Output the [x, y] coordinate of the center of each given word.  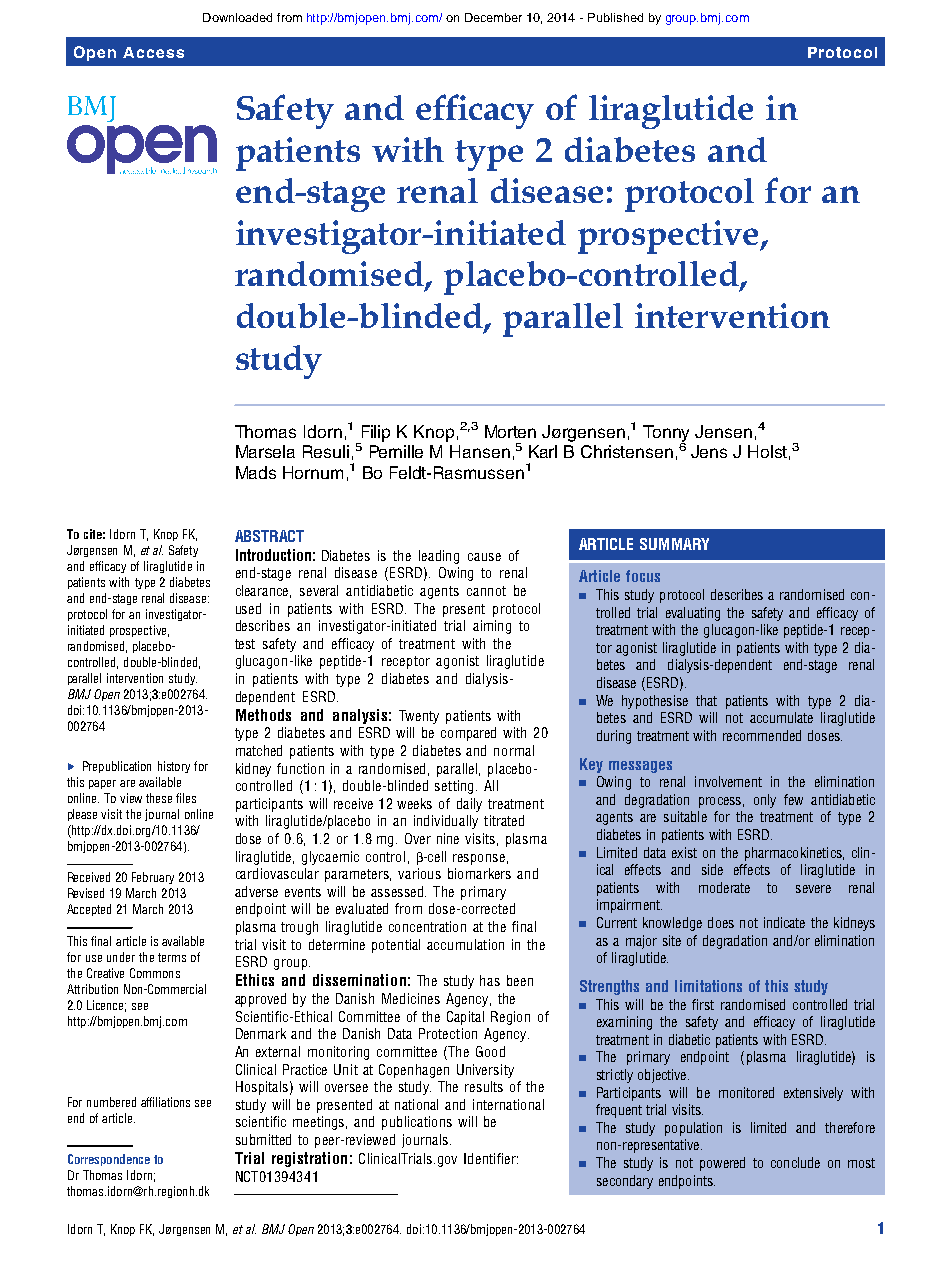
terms [172, 957]
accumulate [781, 717]
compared [468, 734]
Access [153, 52]
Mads [256, 472]
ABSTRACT [269, 536]
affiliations [165, 1102]
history [174, 767]
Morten [510, 431]
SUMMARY [674, 544]
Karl [543, 451]
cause [484, 557]
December [493, 17]
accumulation [465, 944]
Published [615, 17]
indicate [784, 922]
